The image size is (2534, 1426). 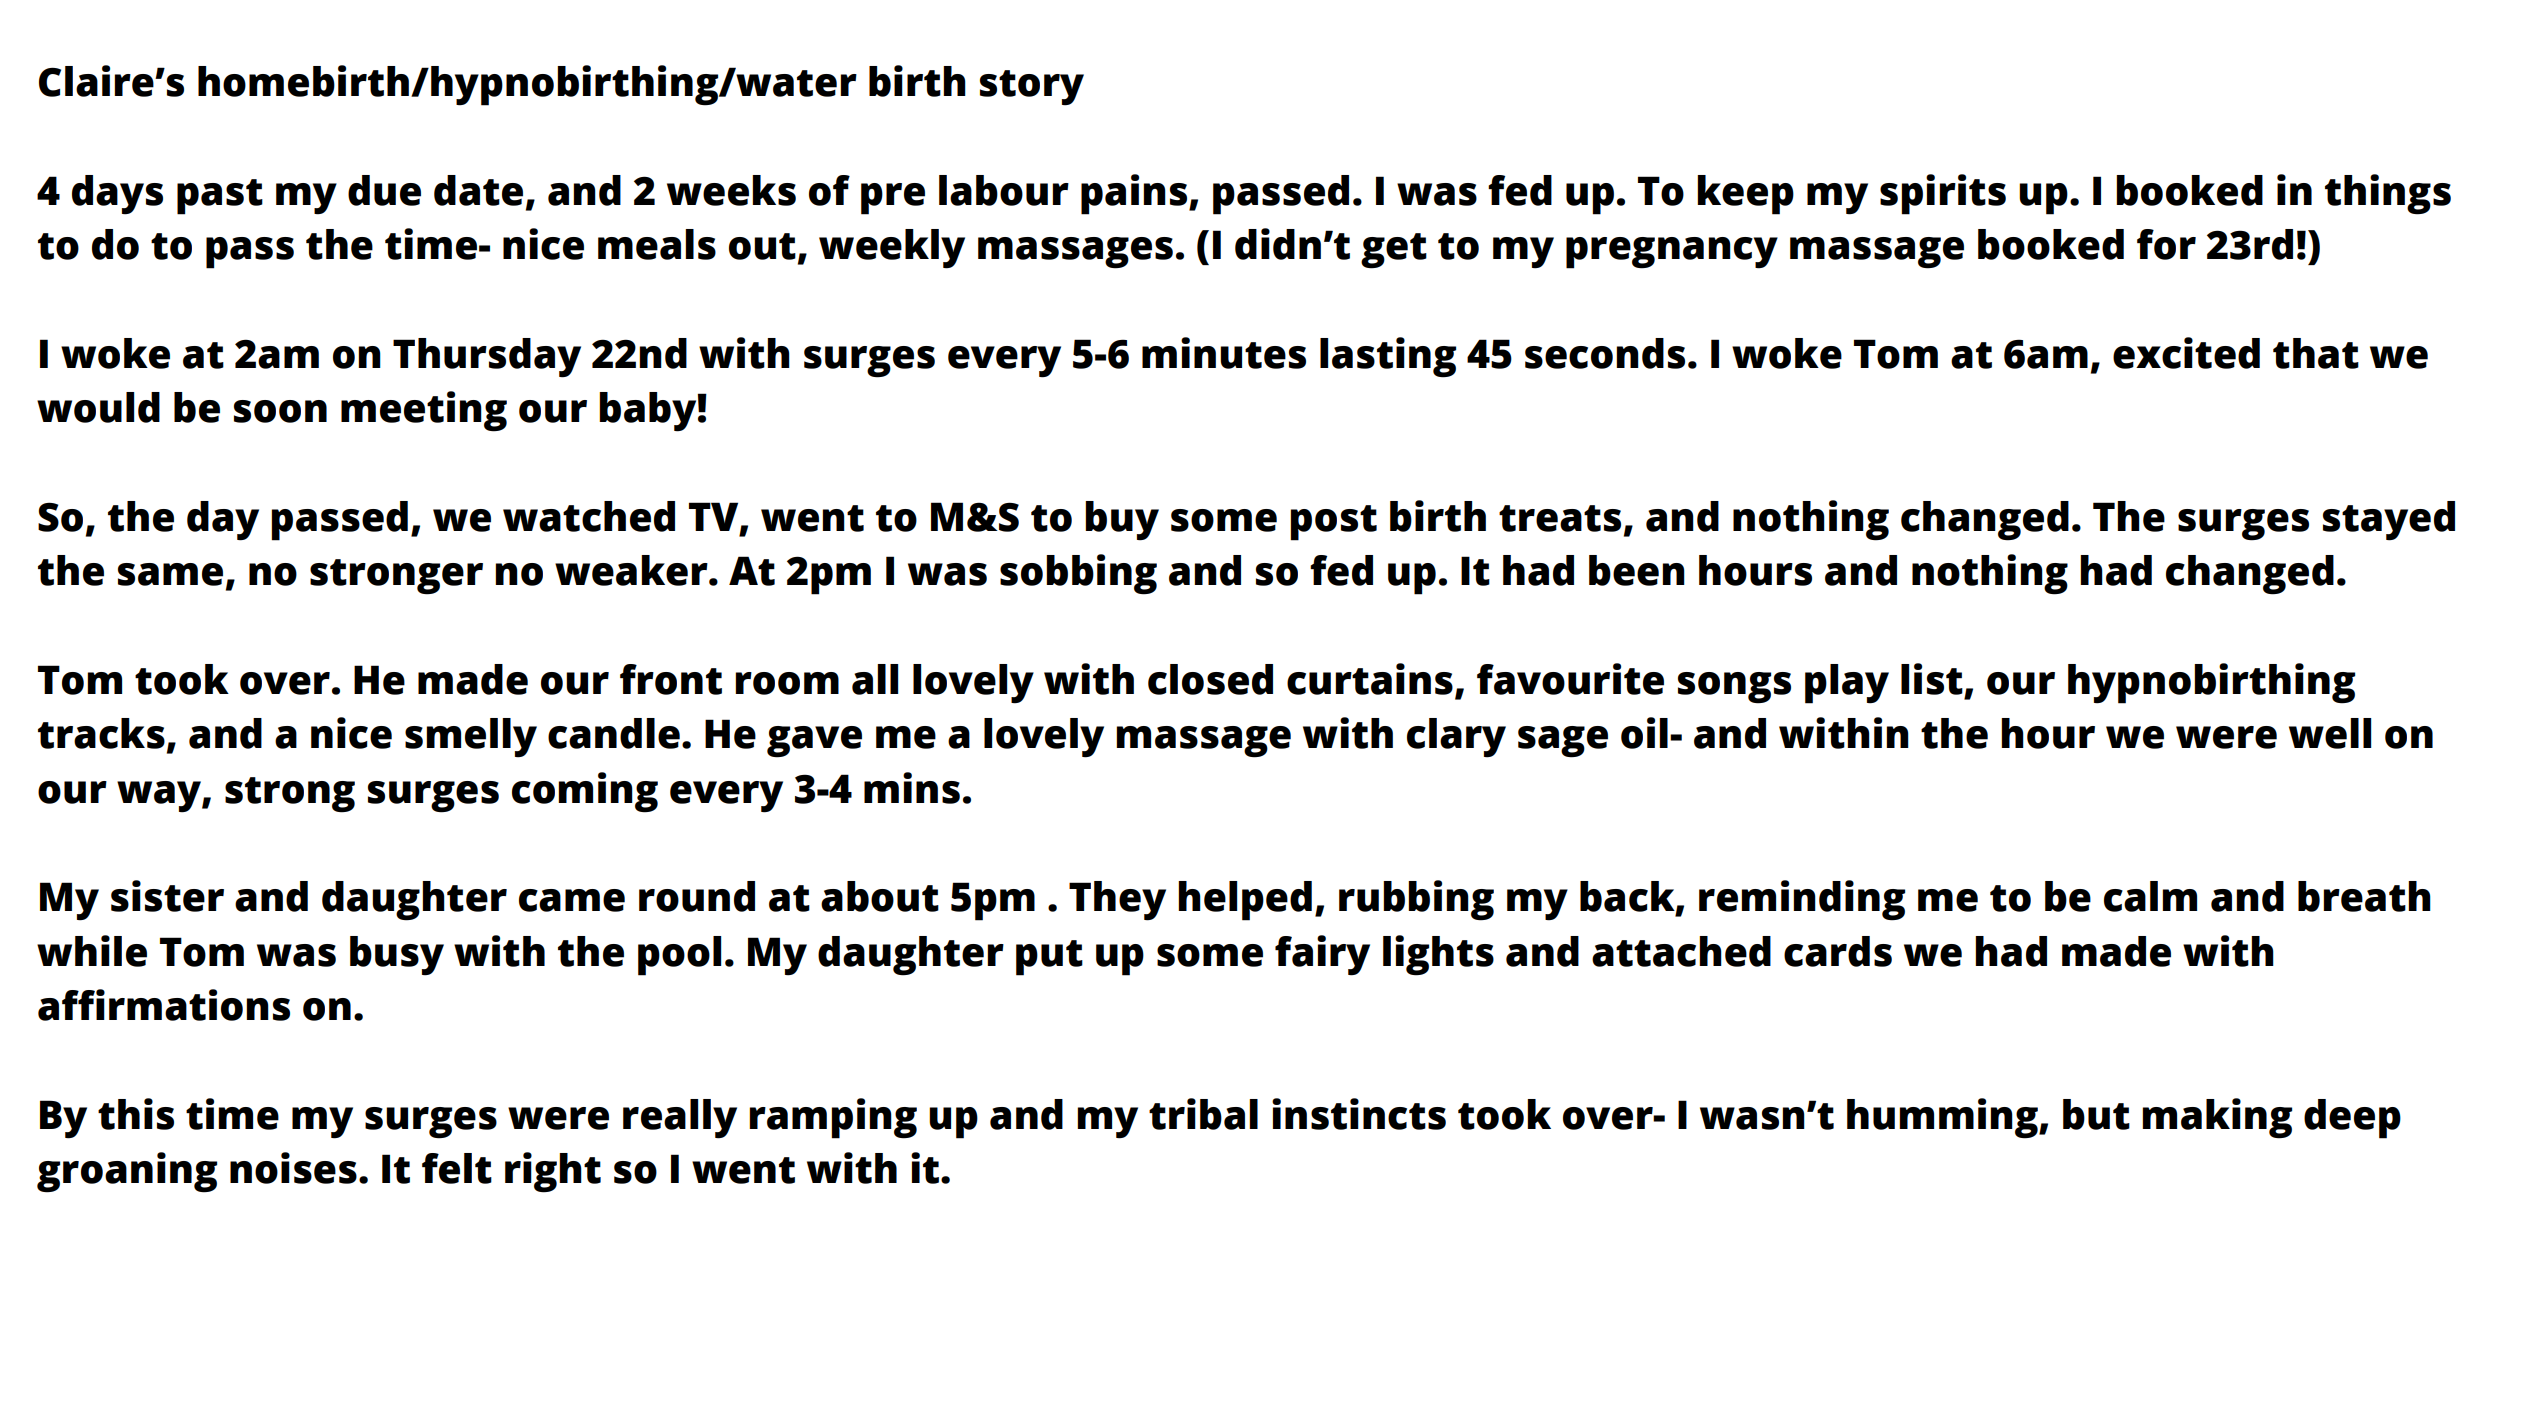 What do you see at coordinates (1203, 1114) in the screenshot?
I see `tribal` at bounding box center [1203, 1114].
